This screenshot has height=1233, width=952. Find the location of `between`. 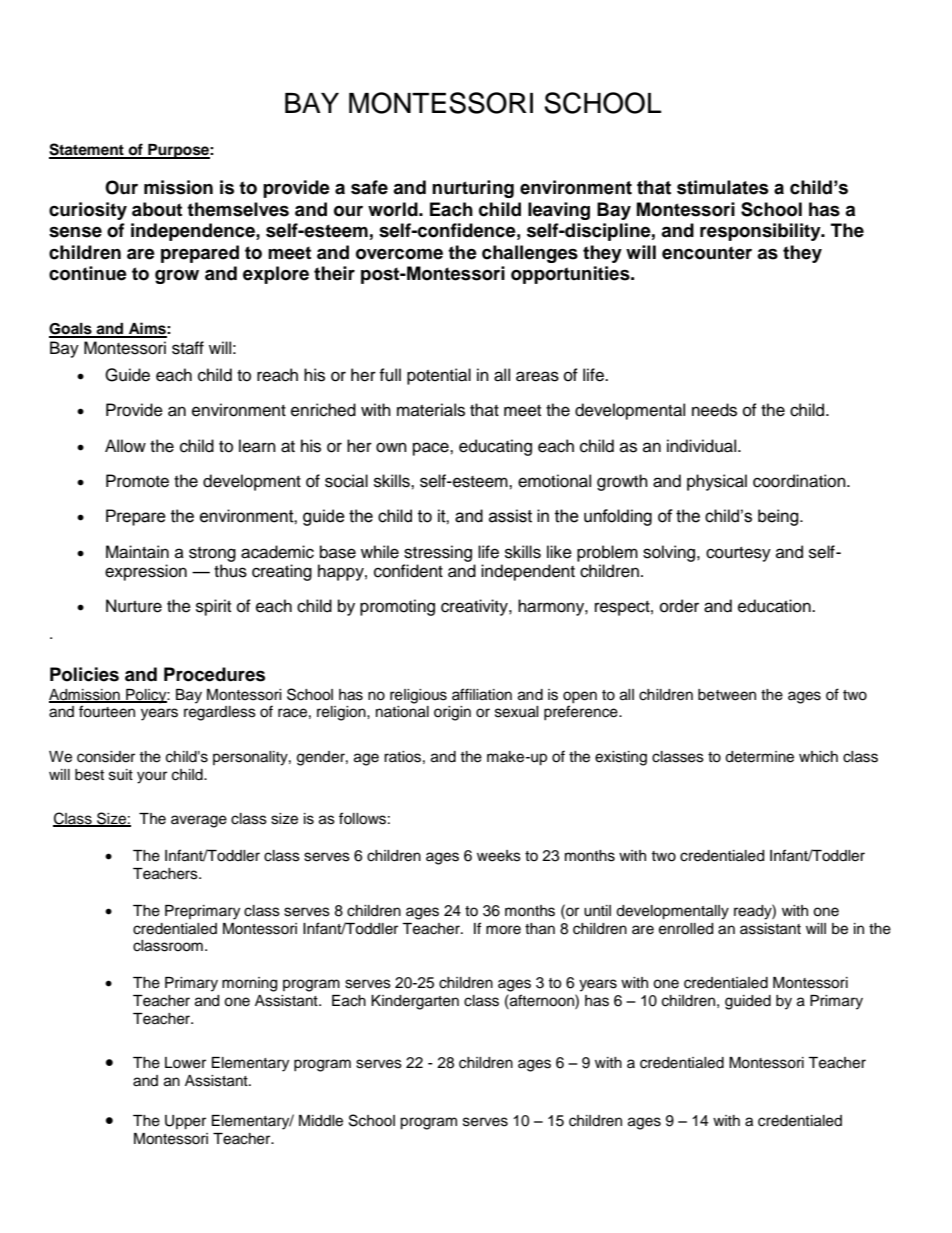

between is located at coordinates (727, 695).
